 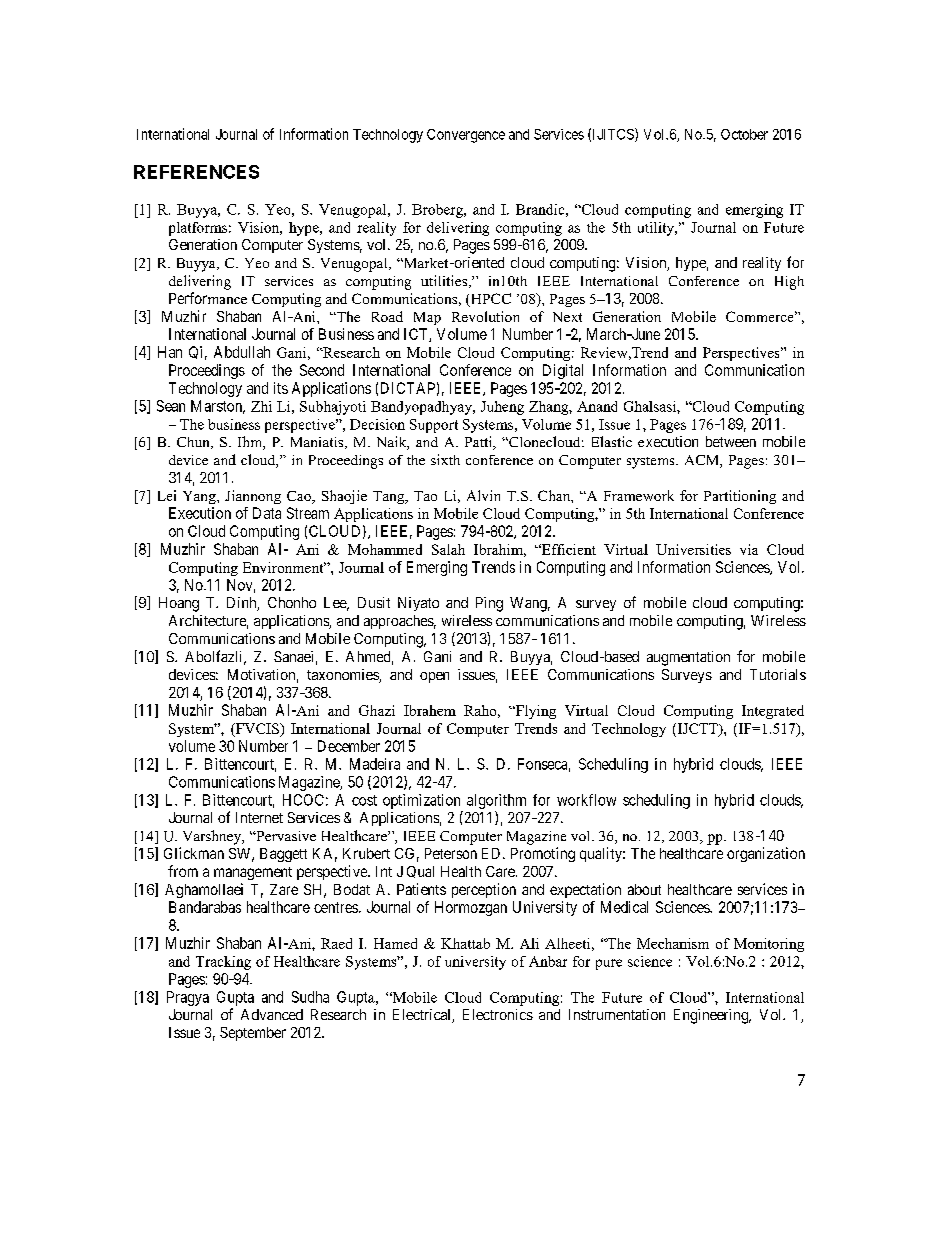 I want to click on Ping, so click(x=489, y=604).
